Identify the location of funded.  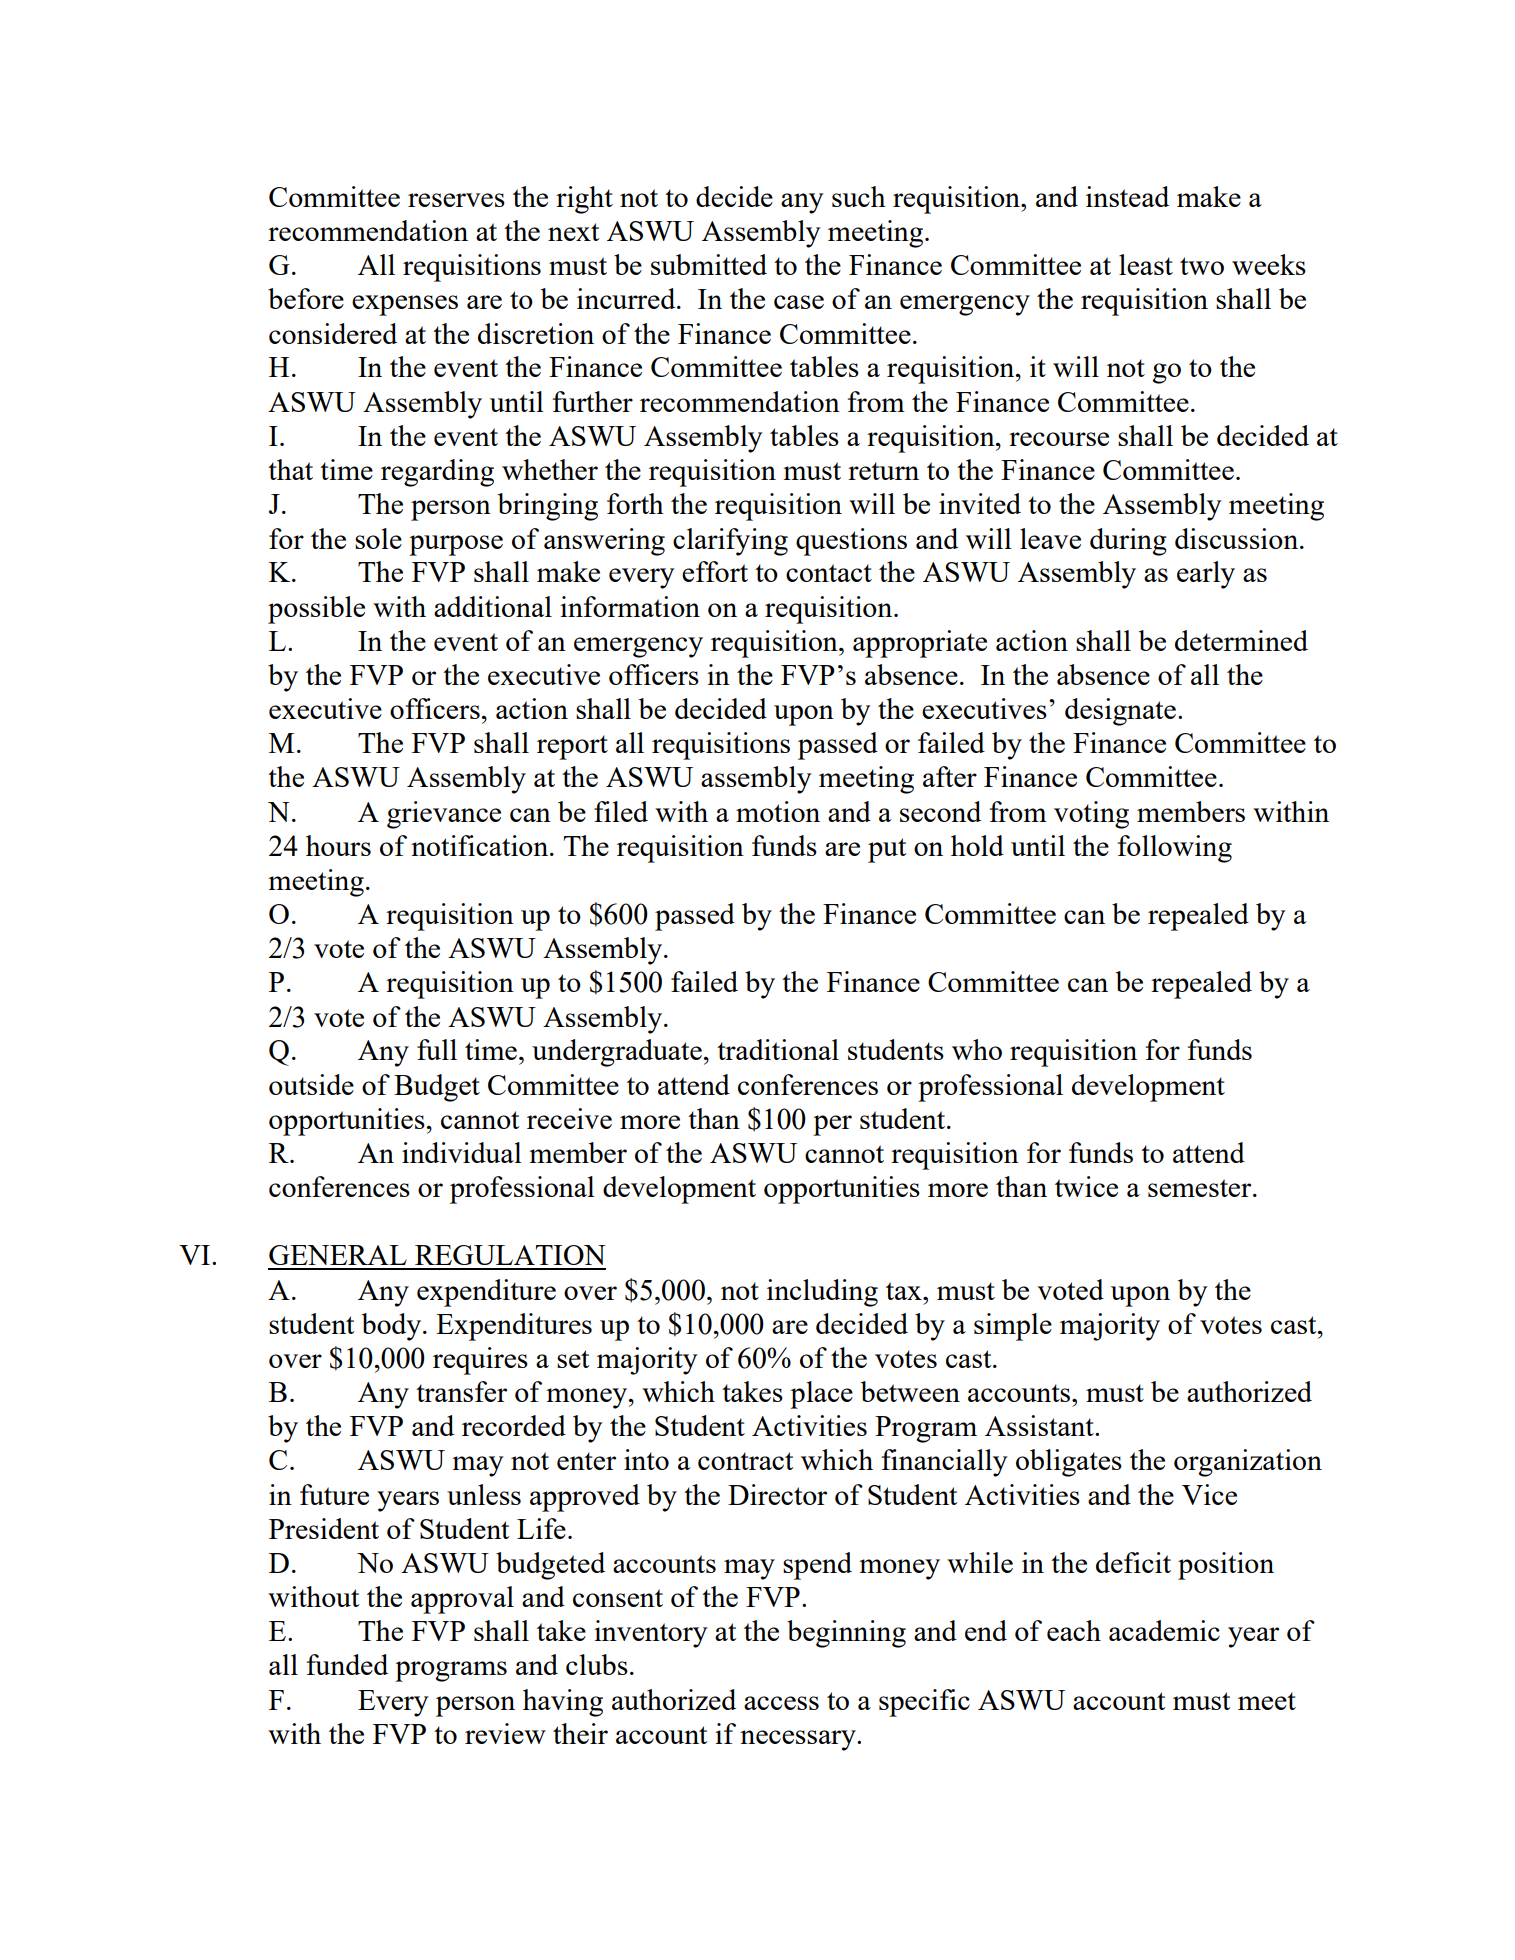
(347, 1664).
